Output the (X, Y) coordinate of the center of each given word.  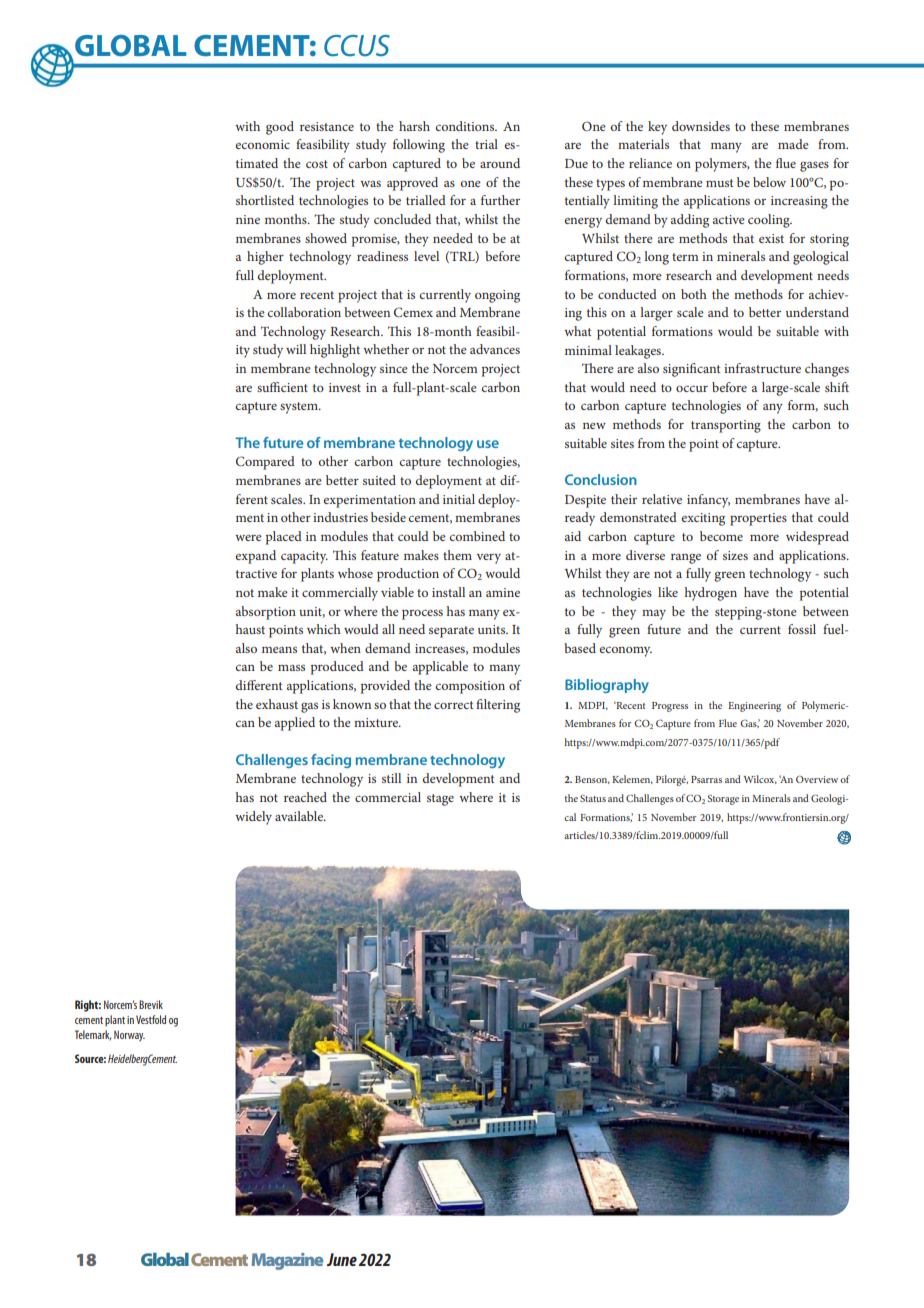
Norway (129, 1036)
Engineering (754, 707)
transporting (726, 426)
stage (440, 800)
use (488, 444)
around (500, 163)
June (342, 1259)
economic (262, 144)
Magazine (287, 1261)
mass (291, 667)
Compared (265, 463)
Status (593, 798)
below (769, 182)
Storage (723, 800)
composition (470, 687)
